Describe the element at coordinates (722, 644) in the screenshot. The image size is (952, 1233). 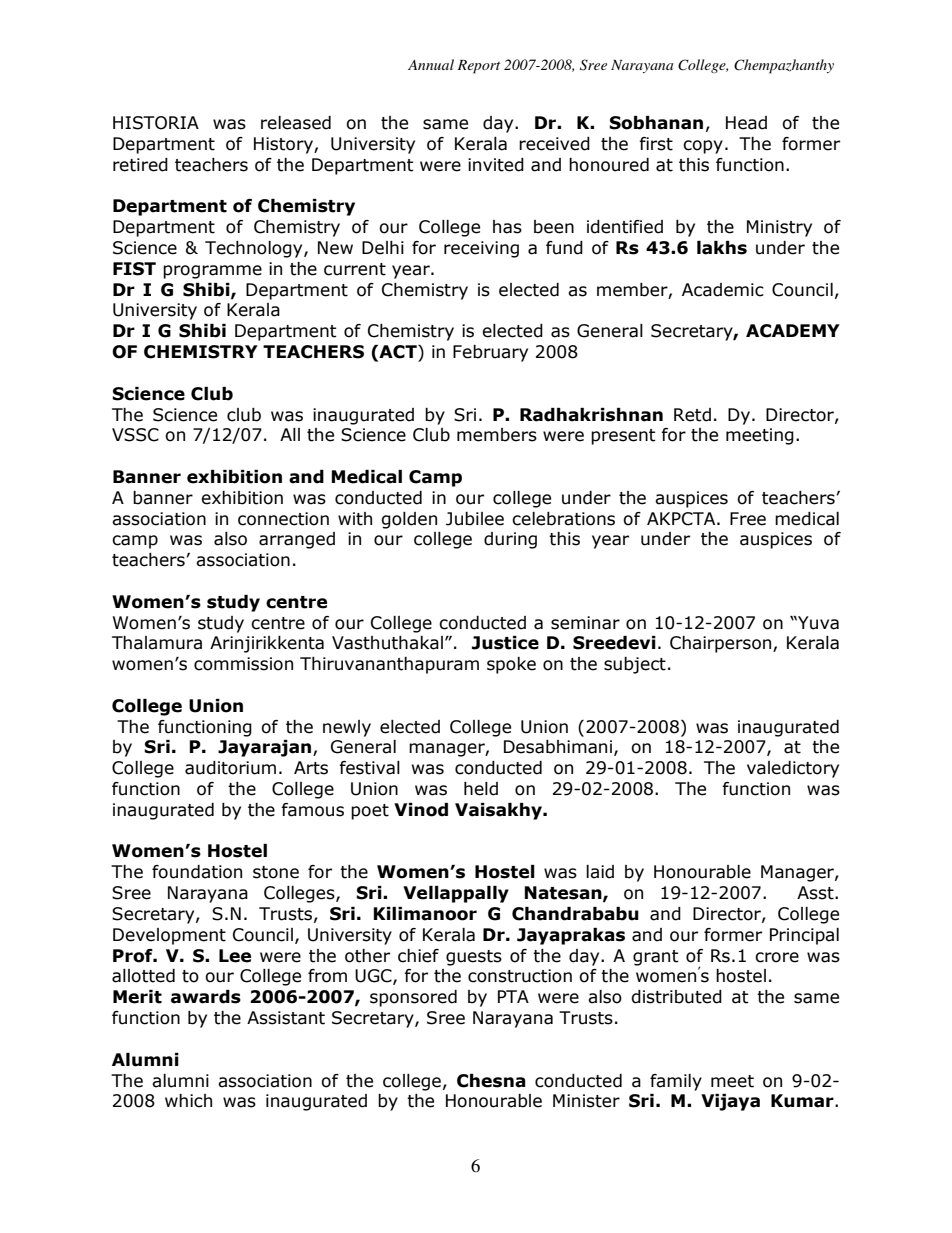
I see `Chairperson` at that location.
